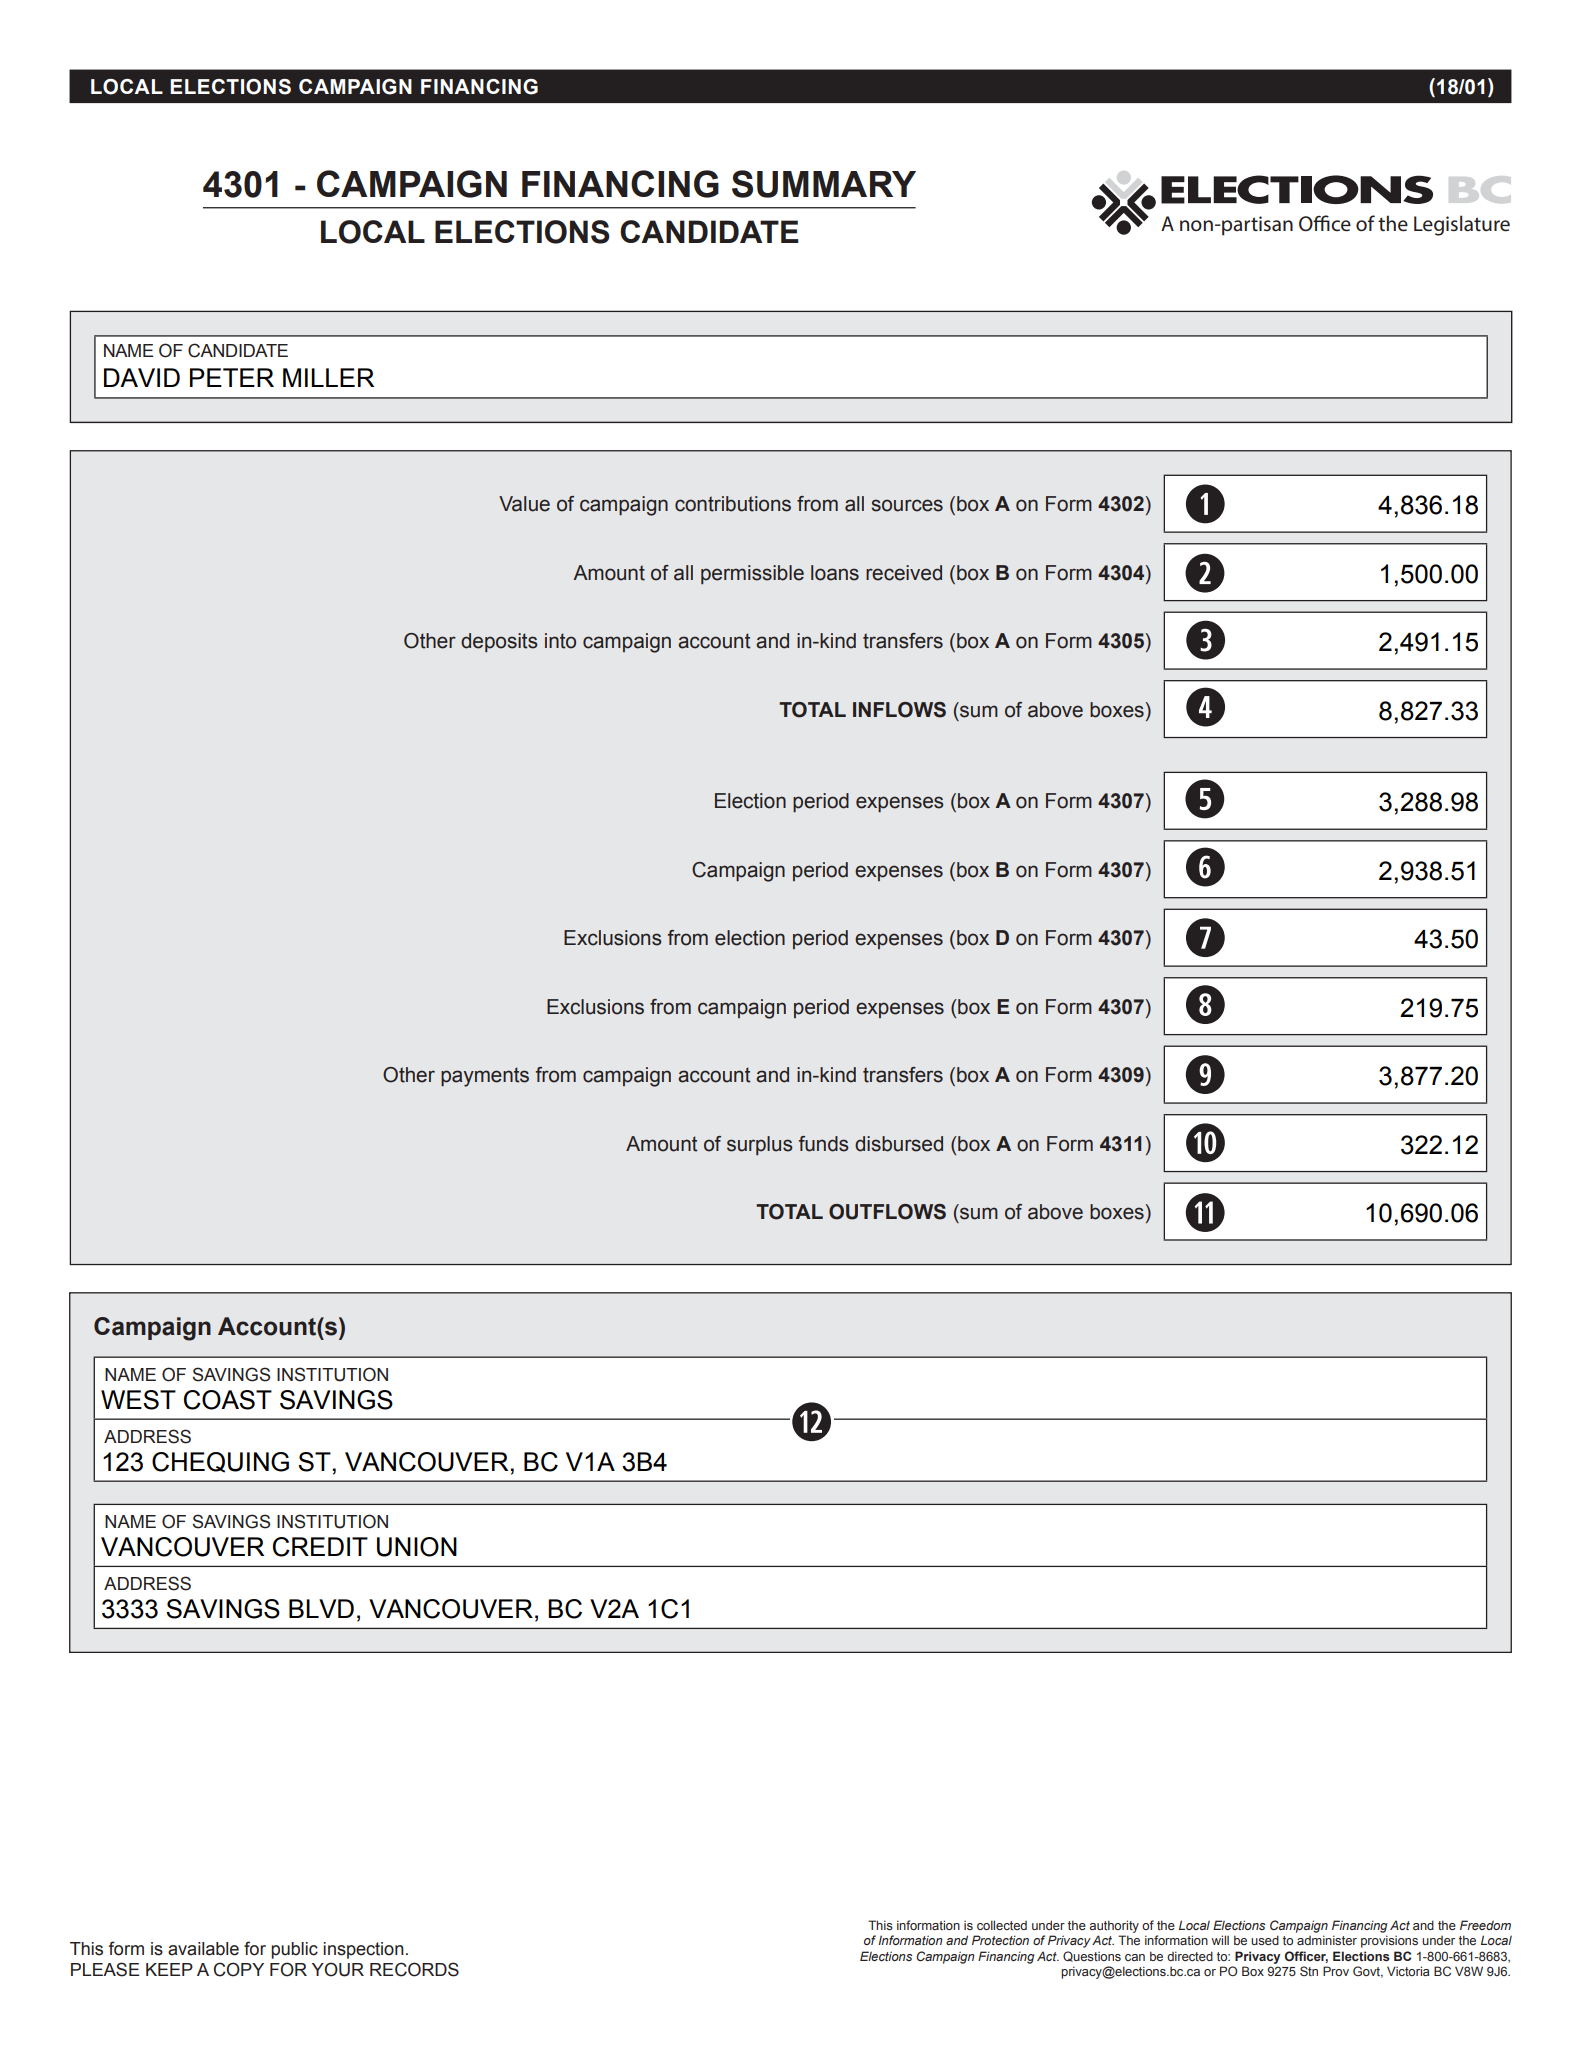 The width and height of the page is (1581, 2046). I want to click on public, so click(294, 1950).
